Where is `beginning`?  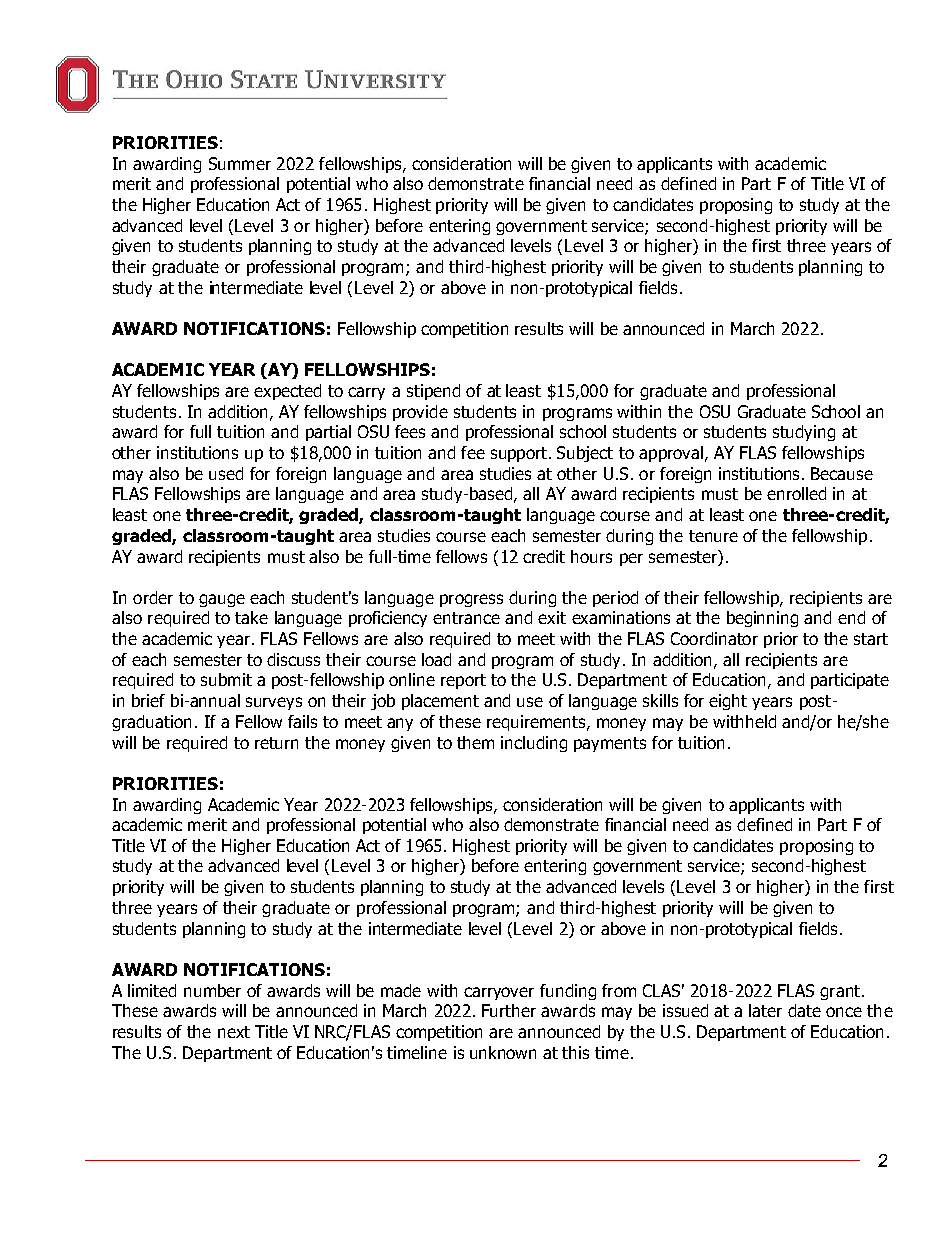
beginning is located at coordinates (762, 619).
